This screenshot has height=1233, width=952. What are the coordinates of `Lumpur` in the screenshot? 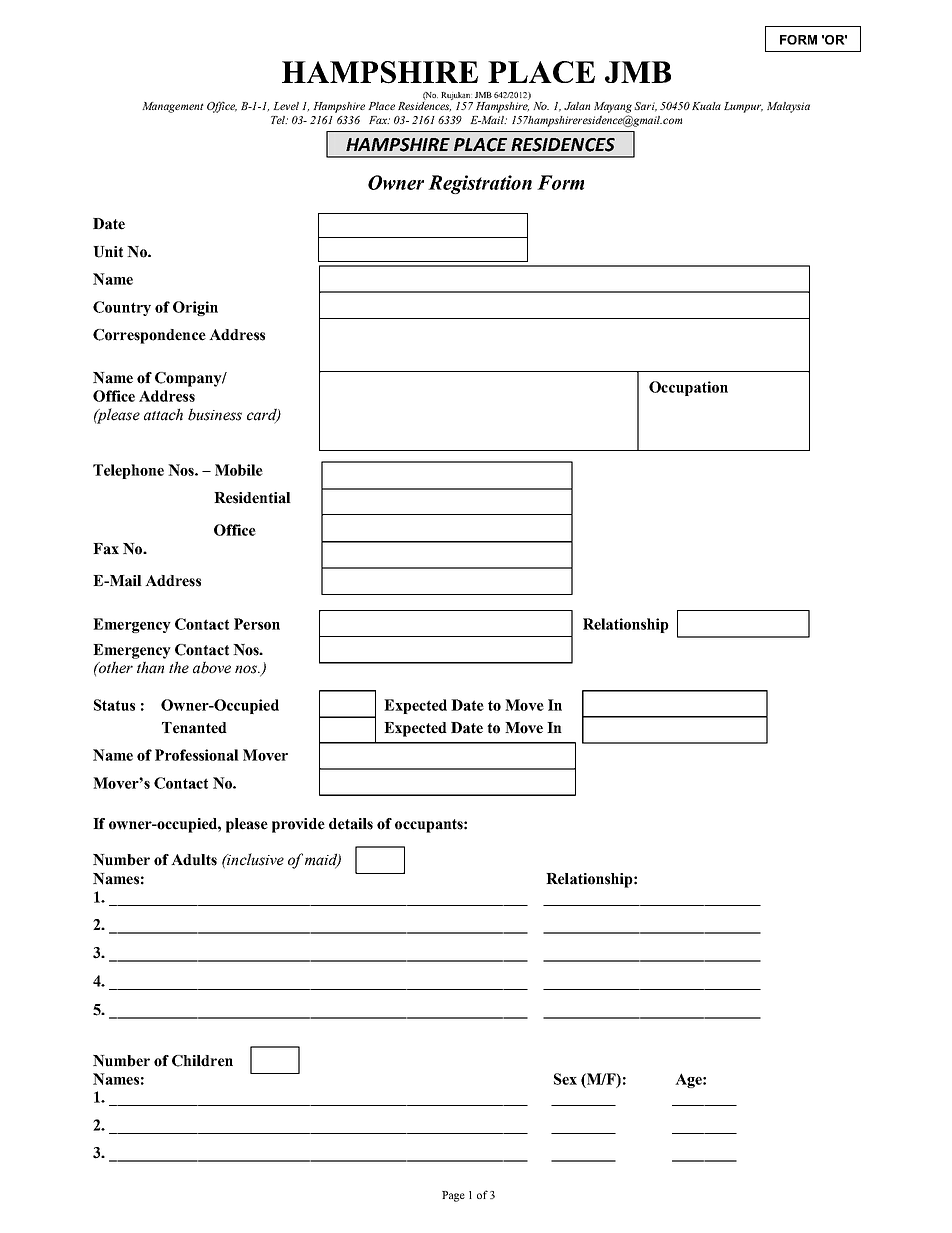 It's located at (743, 107).
